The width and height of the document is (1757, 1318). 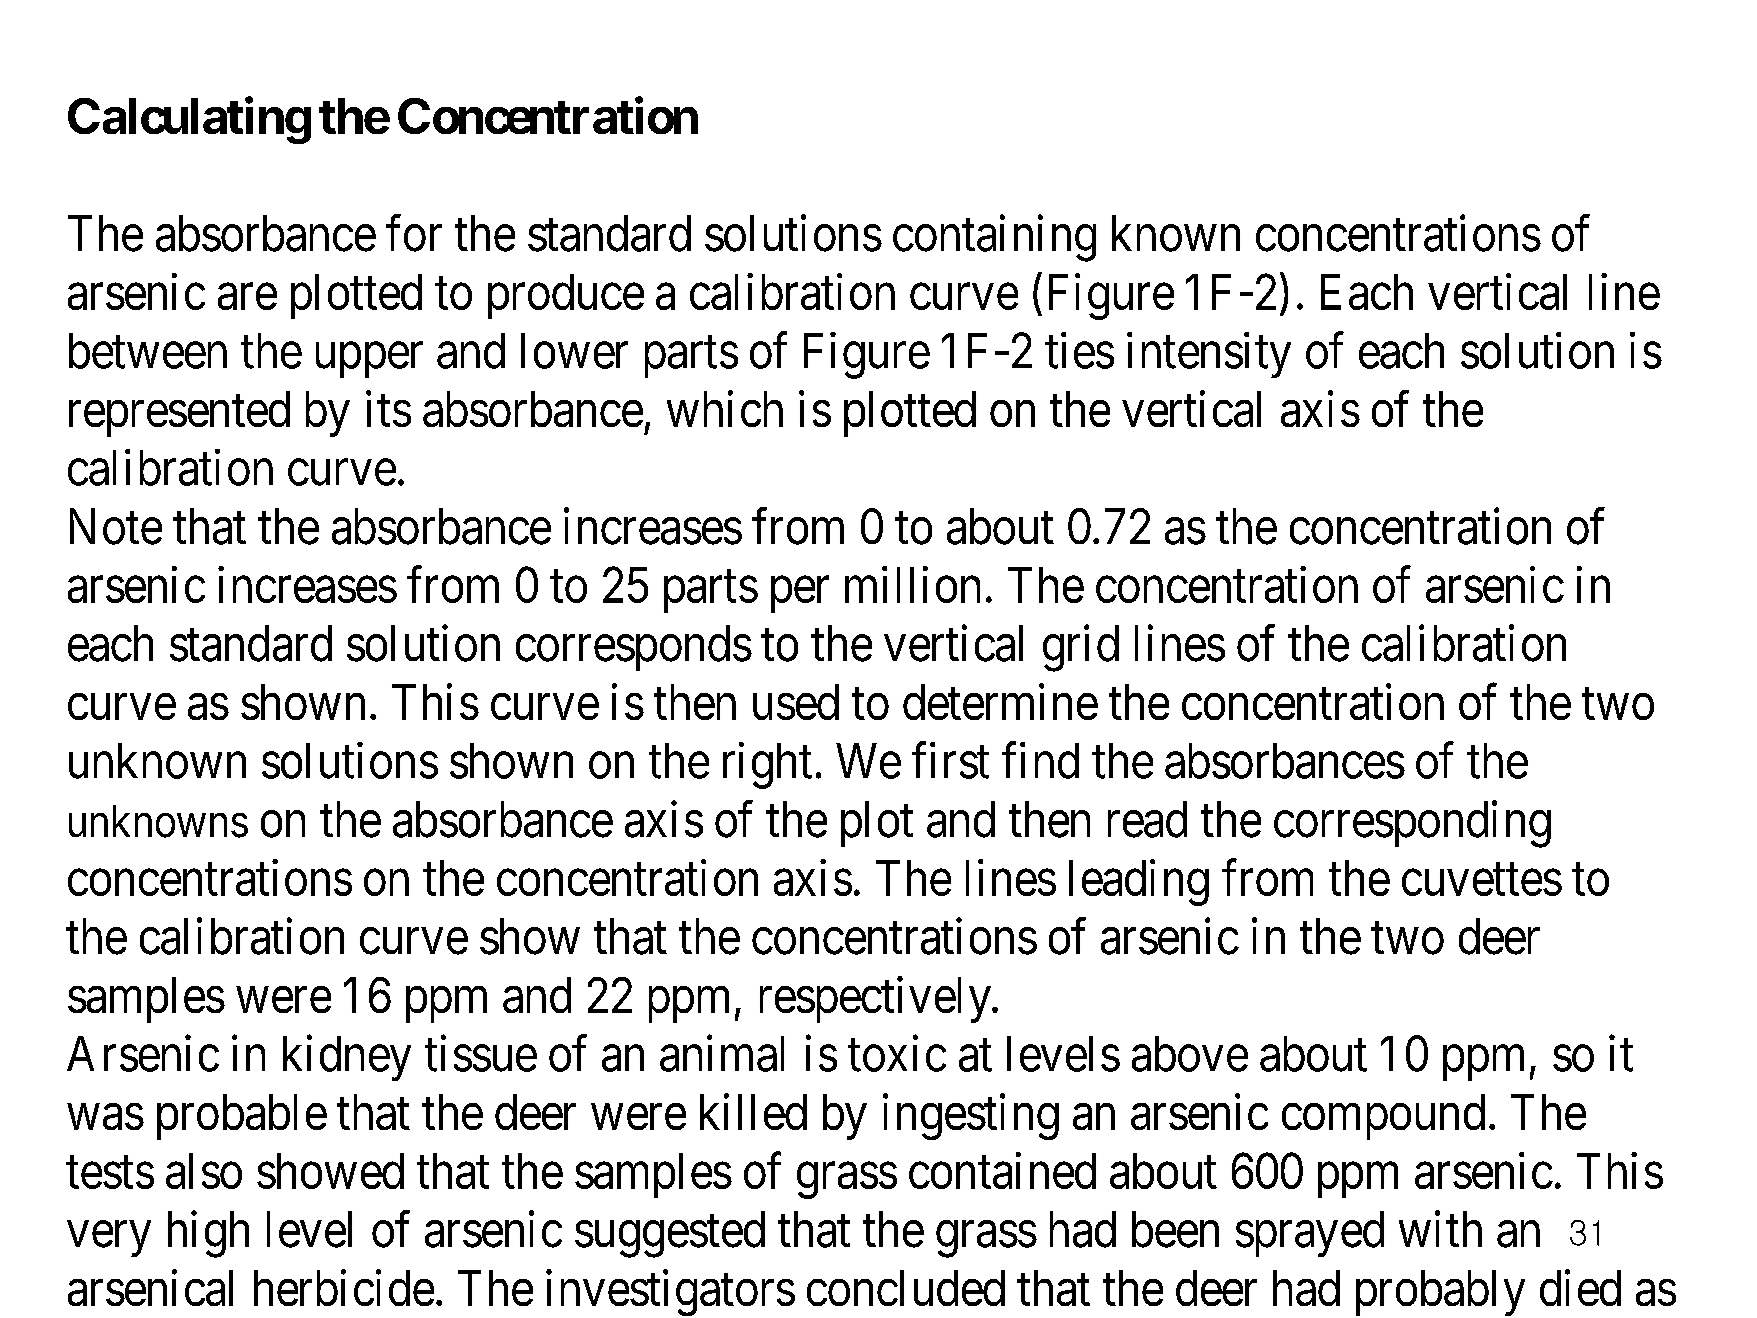 What do you see at coordinates (344, 1288) in the document?
I see `herbicide` at bounding box center [344, 1288].
